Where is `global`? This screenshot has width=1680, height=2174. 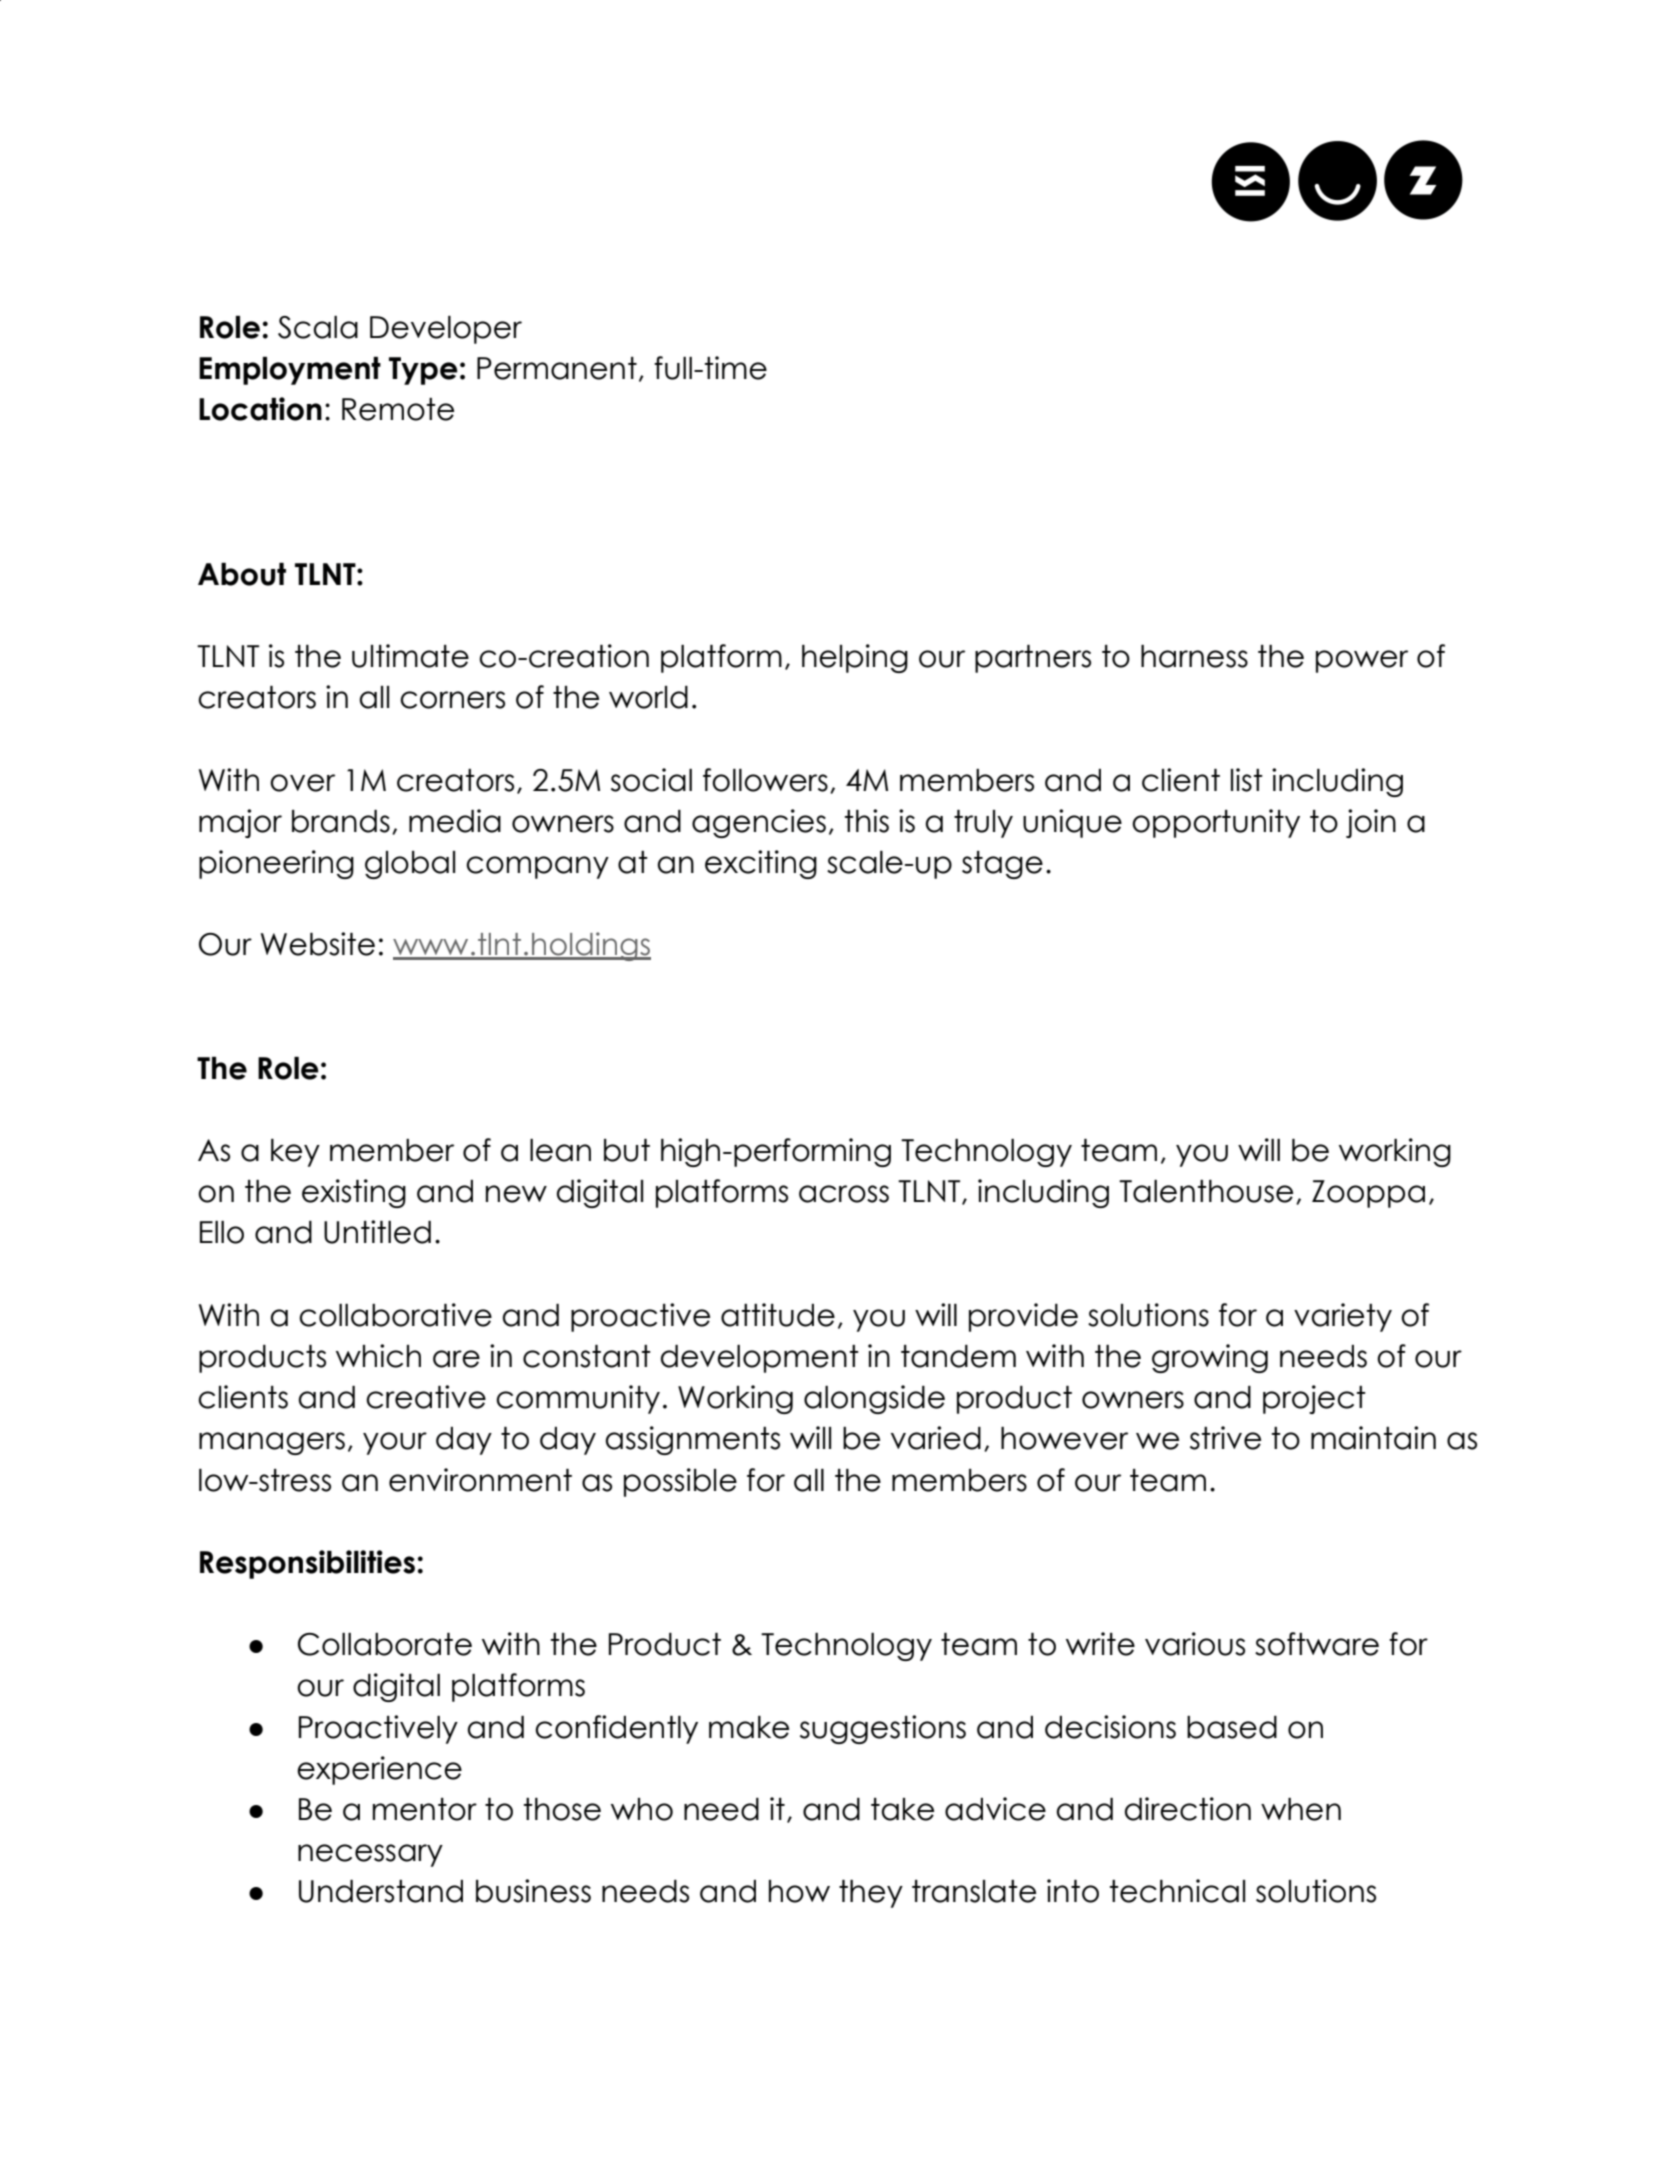
global is located at coordinates (410, 865).
